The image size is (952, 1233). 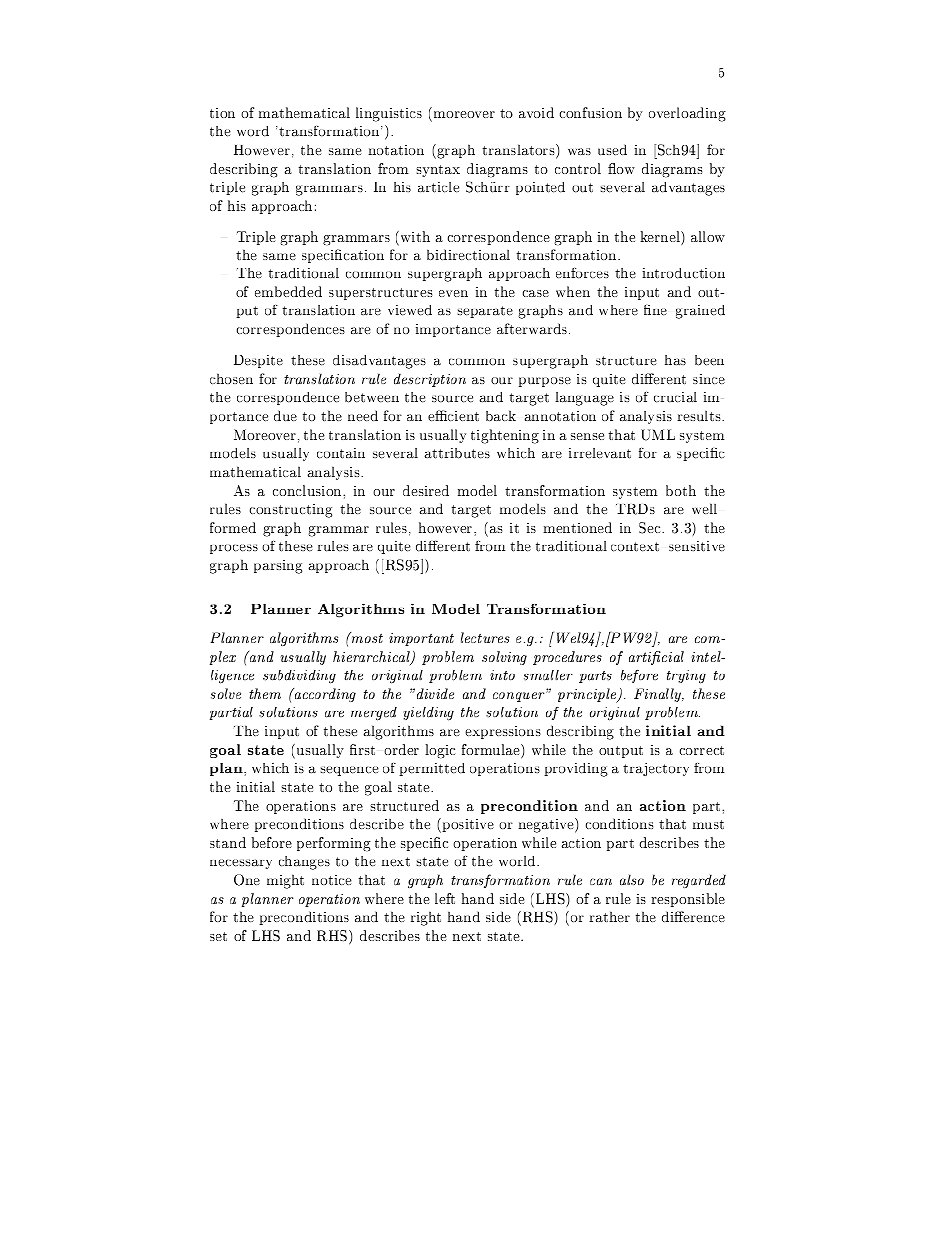 What do you see at coordinates (324, 695) in the screenshot?
I see `according` at bounding box center [324, 695].
